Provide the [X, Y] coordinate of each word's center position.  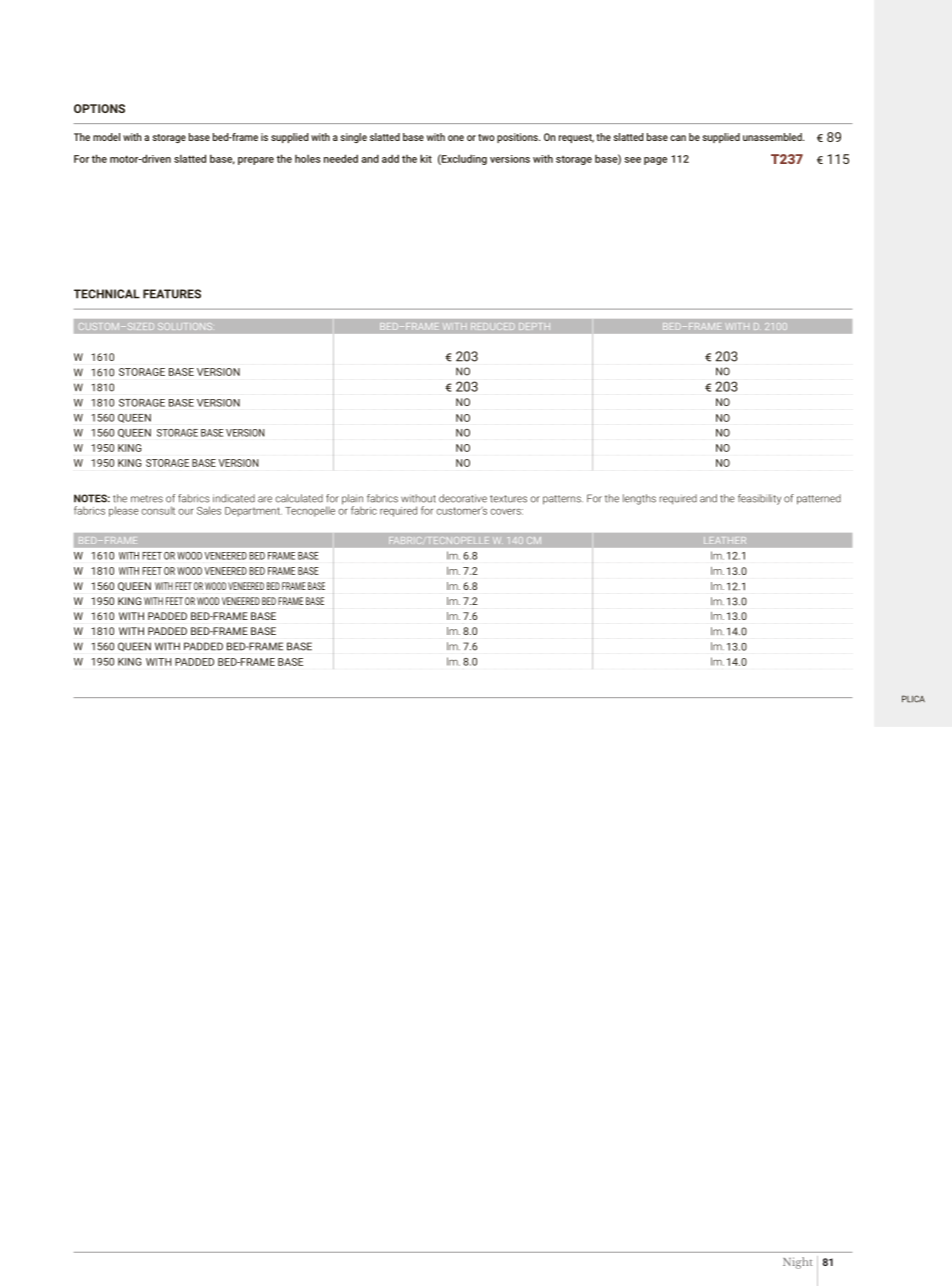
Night [798, 1263]
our [186, 512]
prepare [256, 161]
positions [518, 138]
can [678, 138]
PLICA [913, 699]
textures [508, 499]
